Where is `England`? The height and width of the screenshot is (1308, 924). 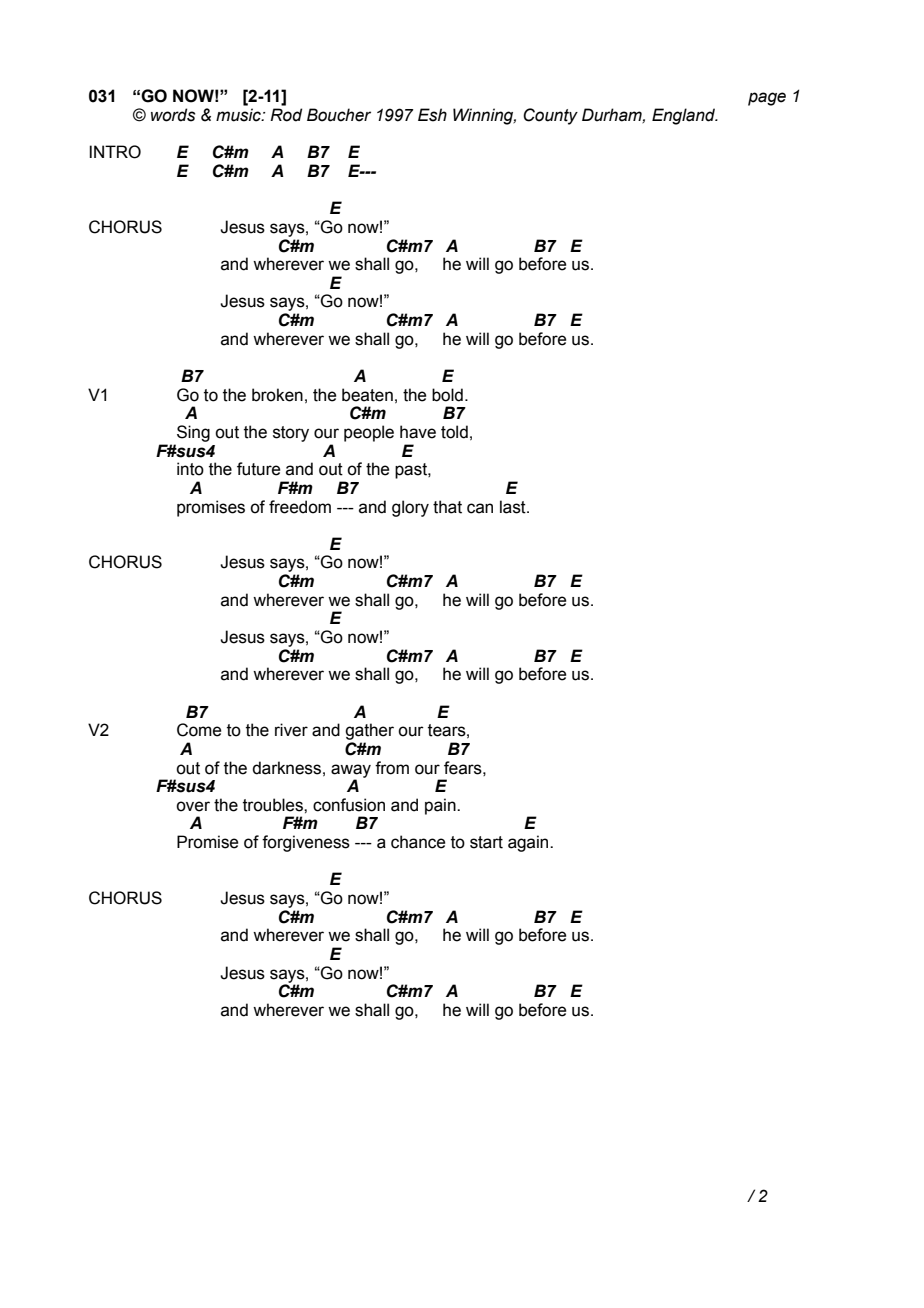 England is located at coordinates (685, 116).
